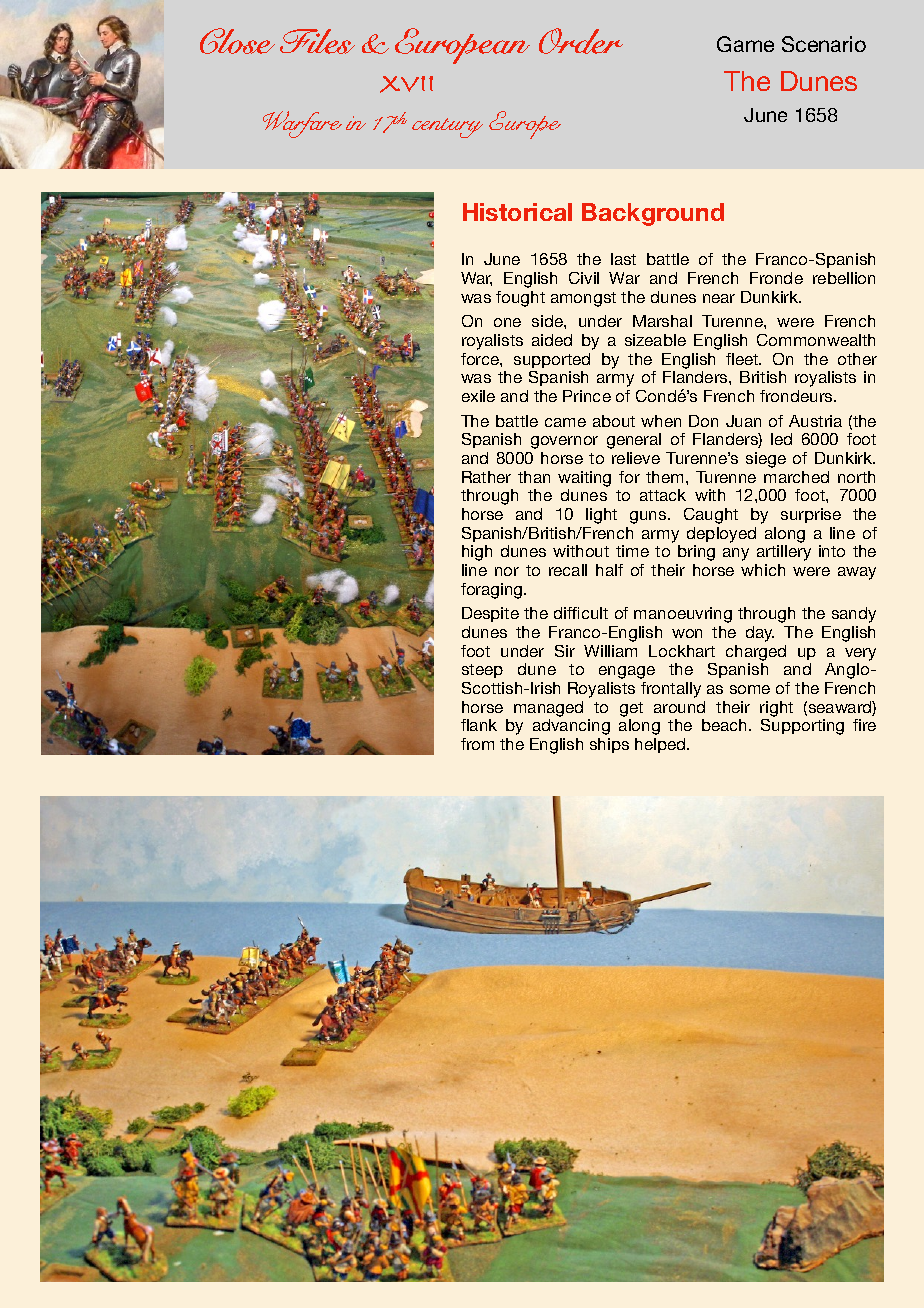 This screenshot has height=1308, width=924. Describe the element at coordinates (534, 477) in the screenshot. I see `than` at that location.
